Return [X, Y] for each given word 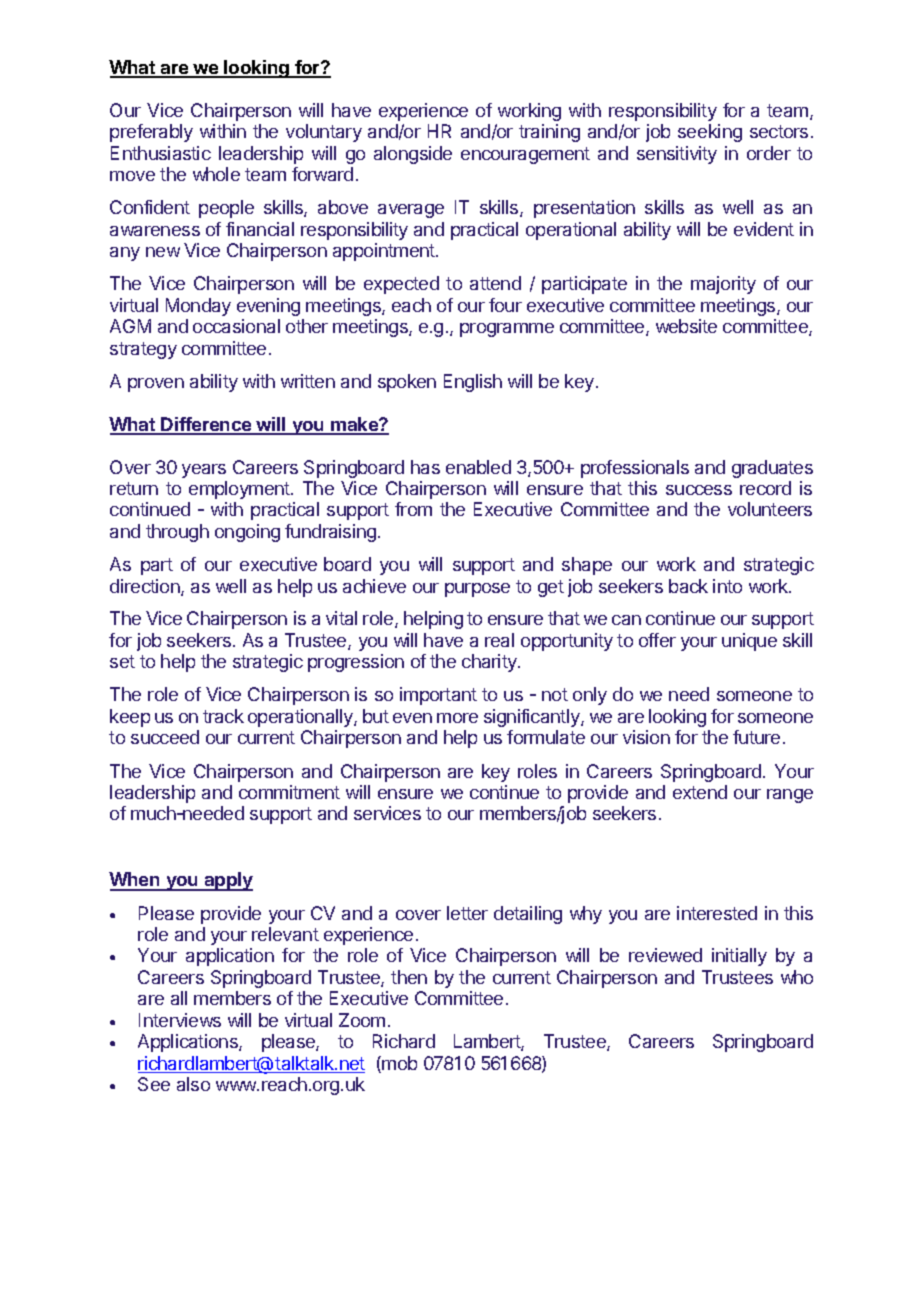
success [699, 490]
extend [700, 792]
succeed [165, 737]
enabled [478, 467]
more [457, 718]
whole [216, 174]
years [204, 471]
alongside [413, 155]
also [193, 1084]
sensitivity [677, 155]
